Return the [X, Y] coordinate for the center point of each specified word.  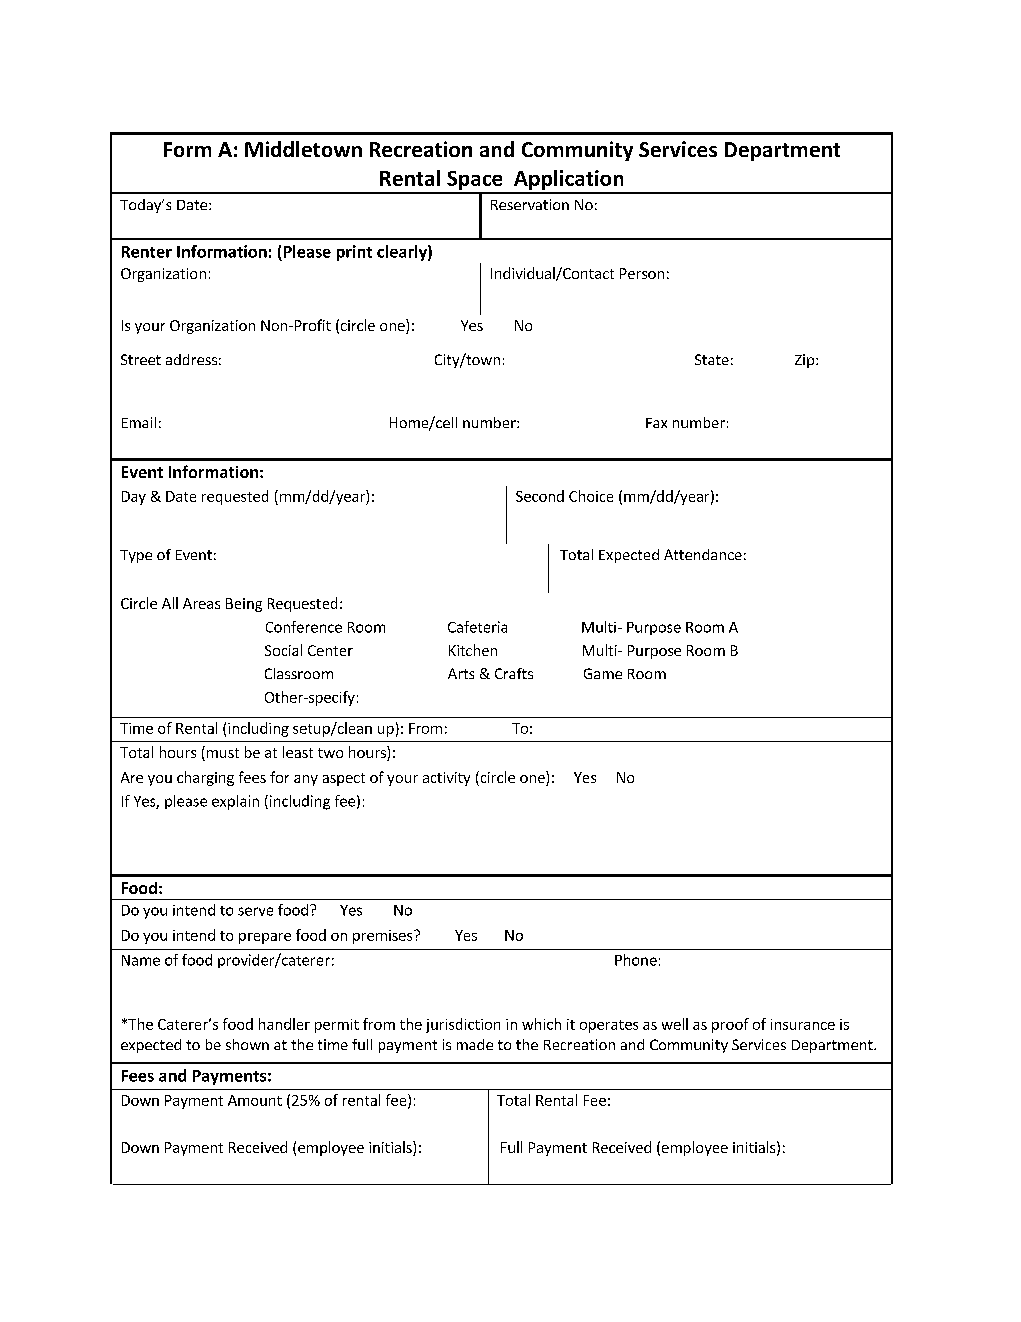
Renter [147, 252]
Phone [636, 960]
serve [255, 911]
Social [283, 650]
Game [603, 673]
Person [642, 273]
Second [540, 496]
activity [446, 779]
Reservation [530, 204]
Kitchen [473, 650]
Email [139, 422]
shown [247, 1044]
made [475, 1044]
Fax [656, 423]
